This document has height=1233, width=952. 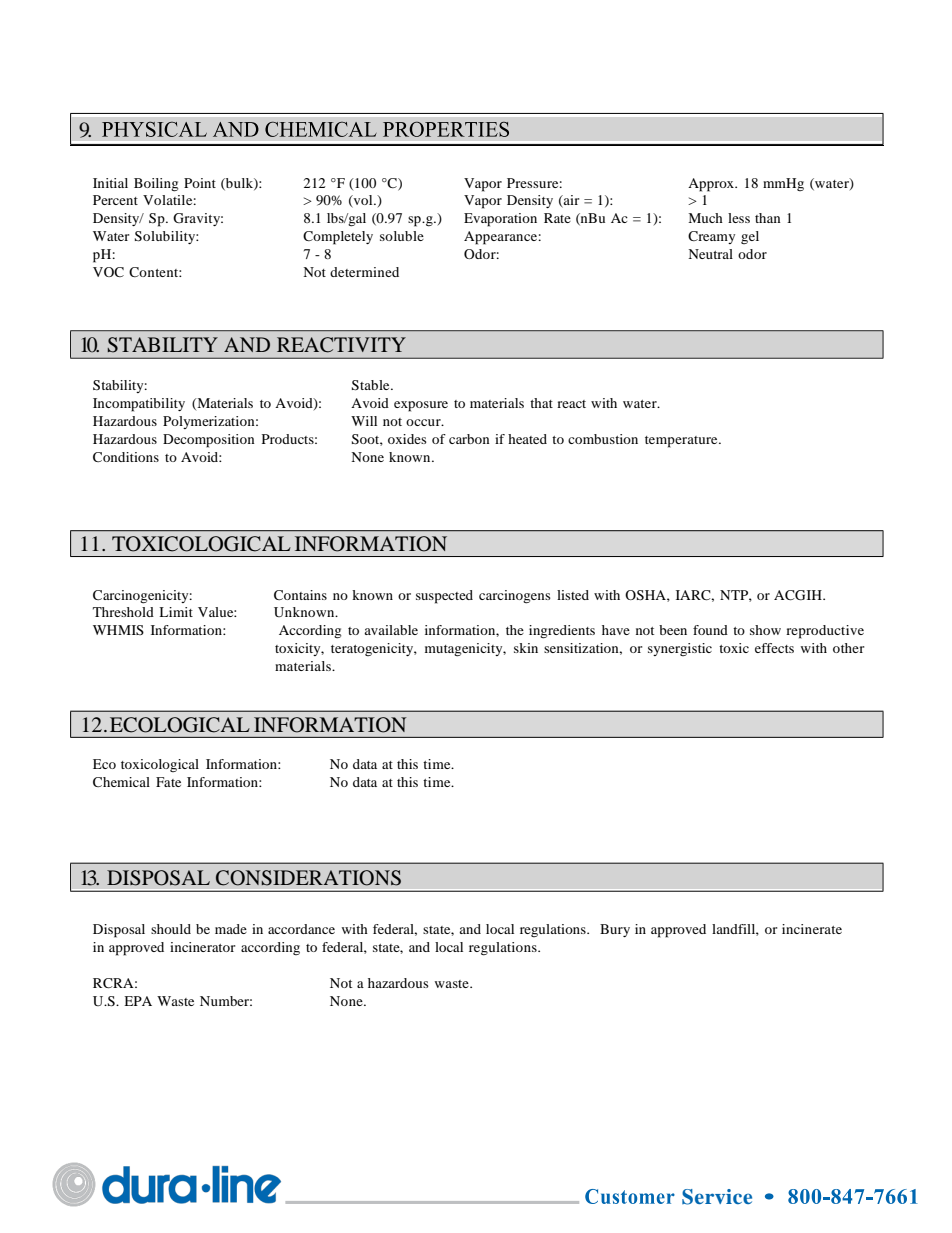 I want to click on soluble, so click(x=402, y=236).
